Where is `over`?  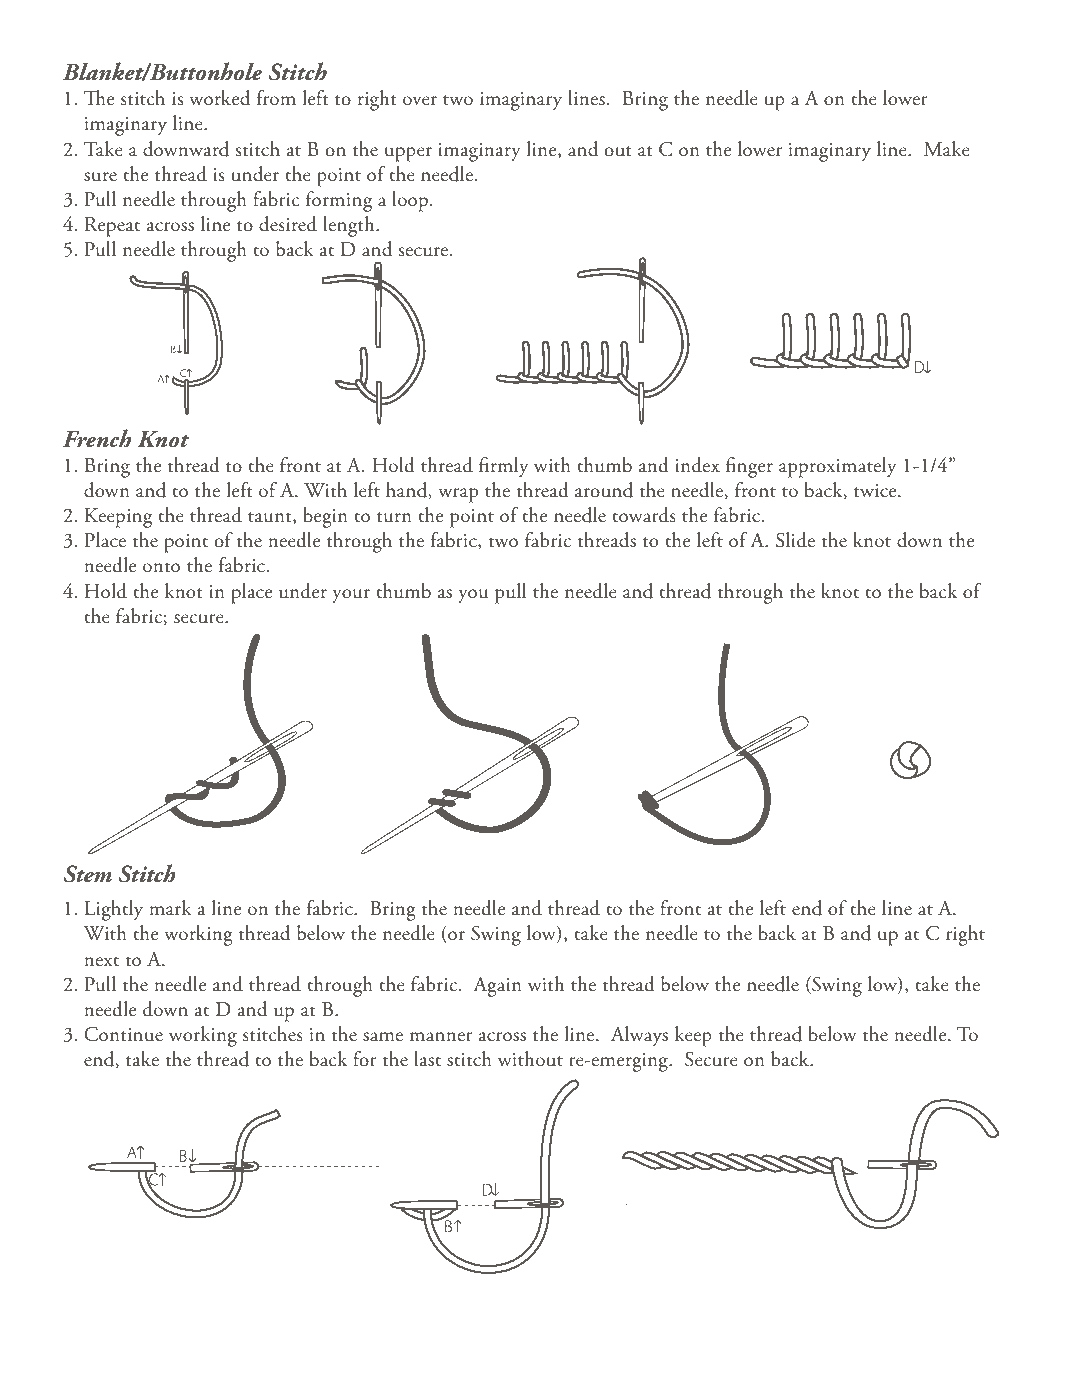 over is located at coordinates (420, 101).
